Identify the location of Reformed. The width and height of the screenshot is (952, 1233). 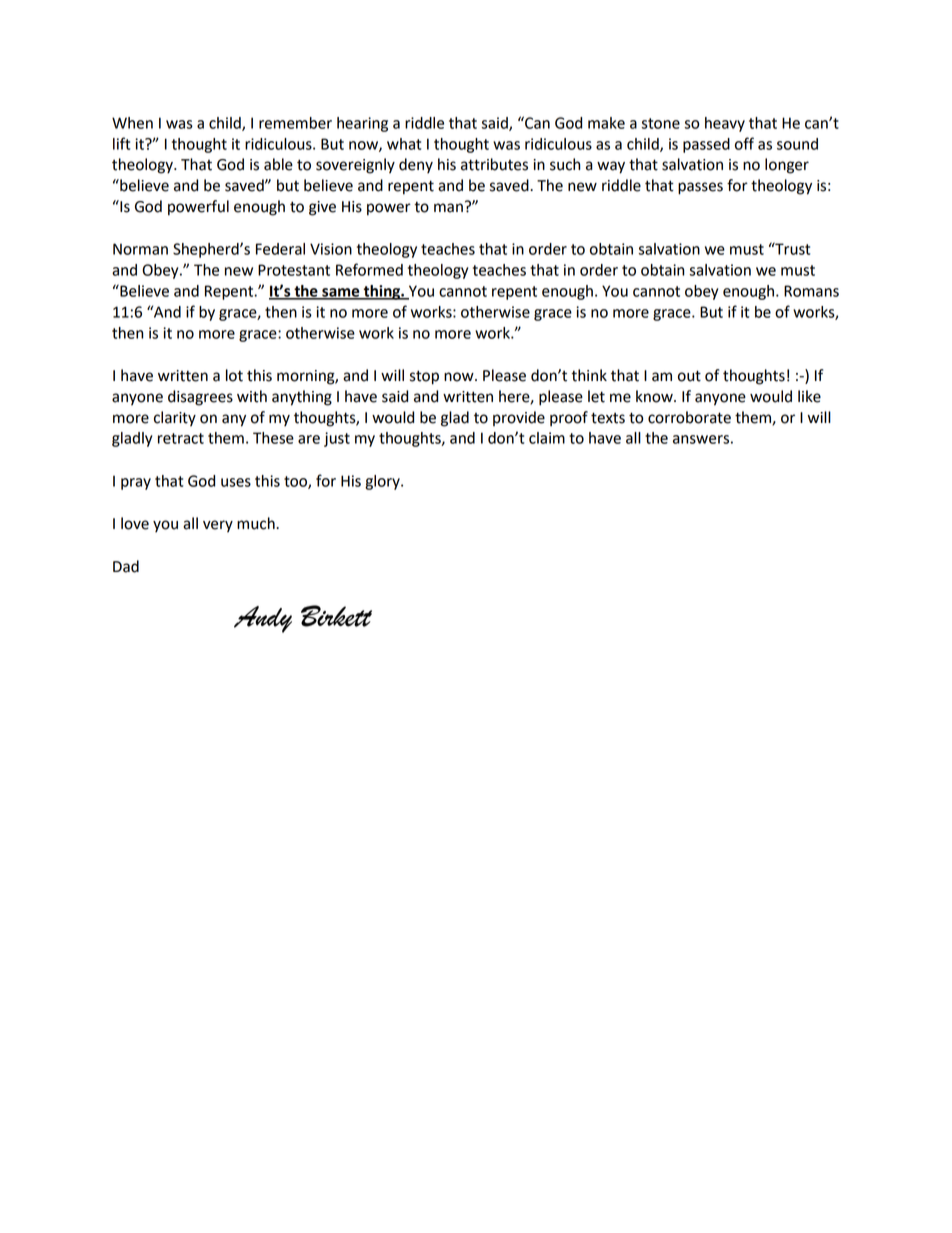
(369, 269).
